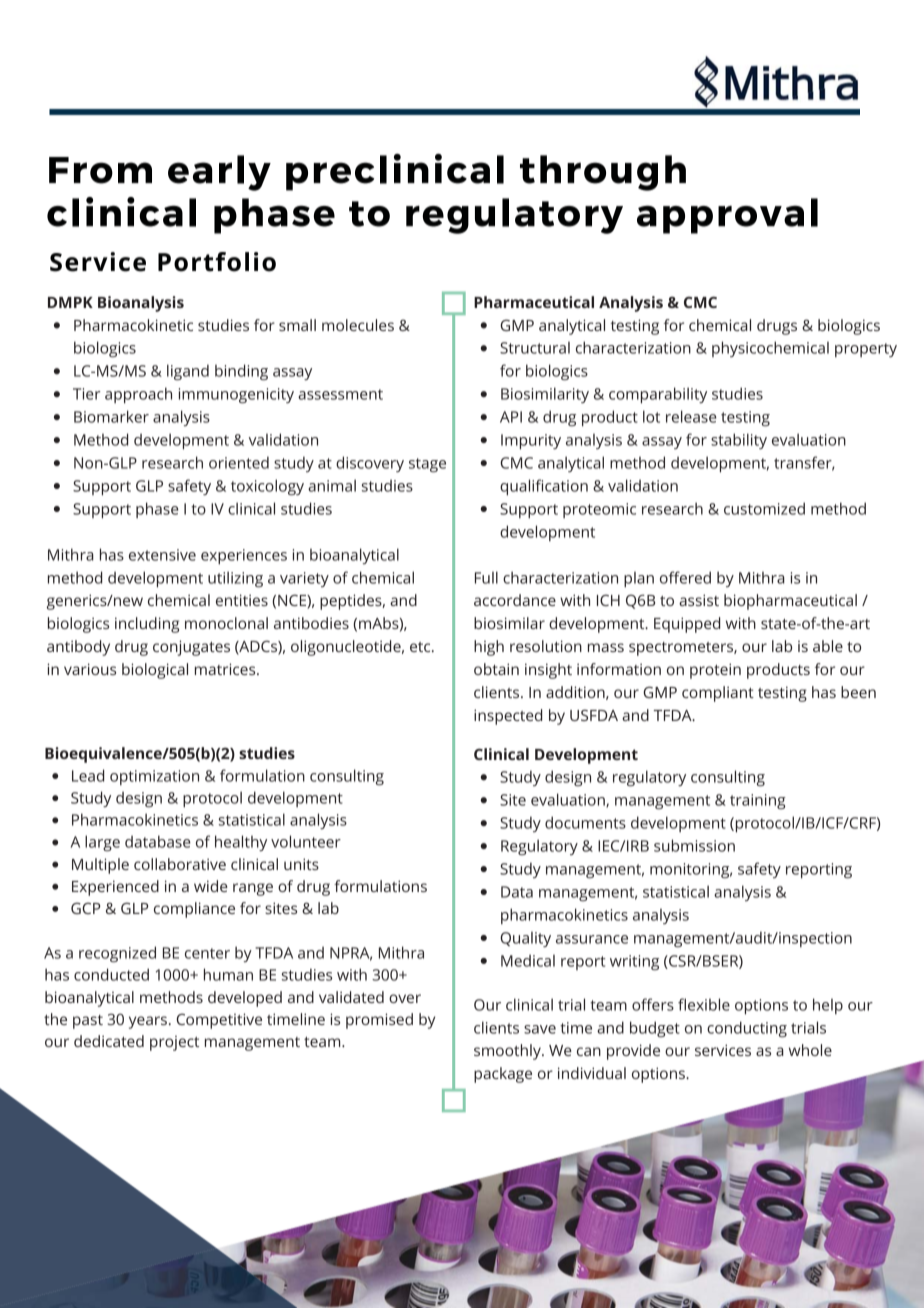  What do you see at coordinates (727, 216) in the screenshot?
I see `approval` at bounding box center [727, 216].
